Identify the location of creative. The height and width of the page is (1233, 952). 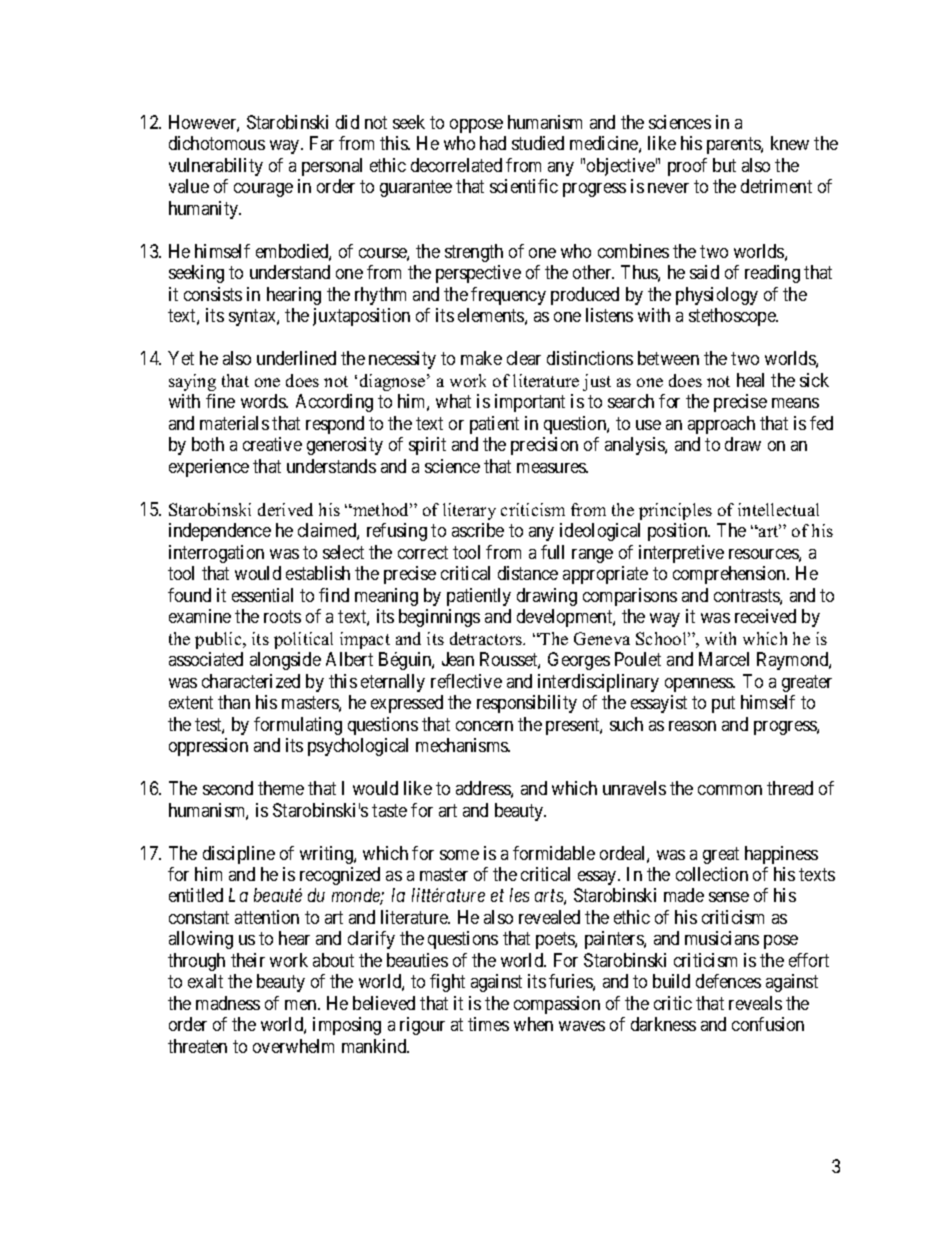
(272, 444).
